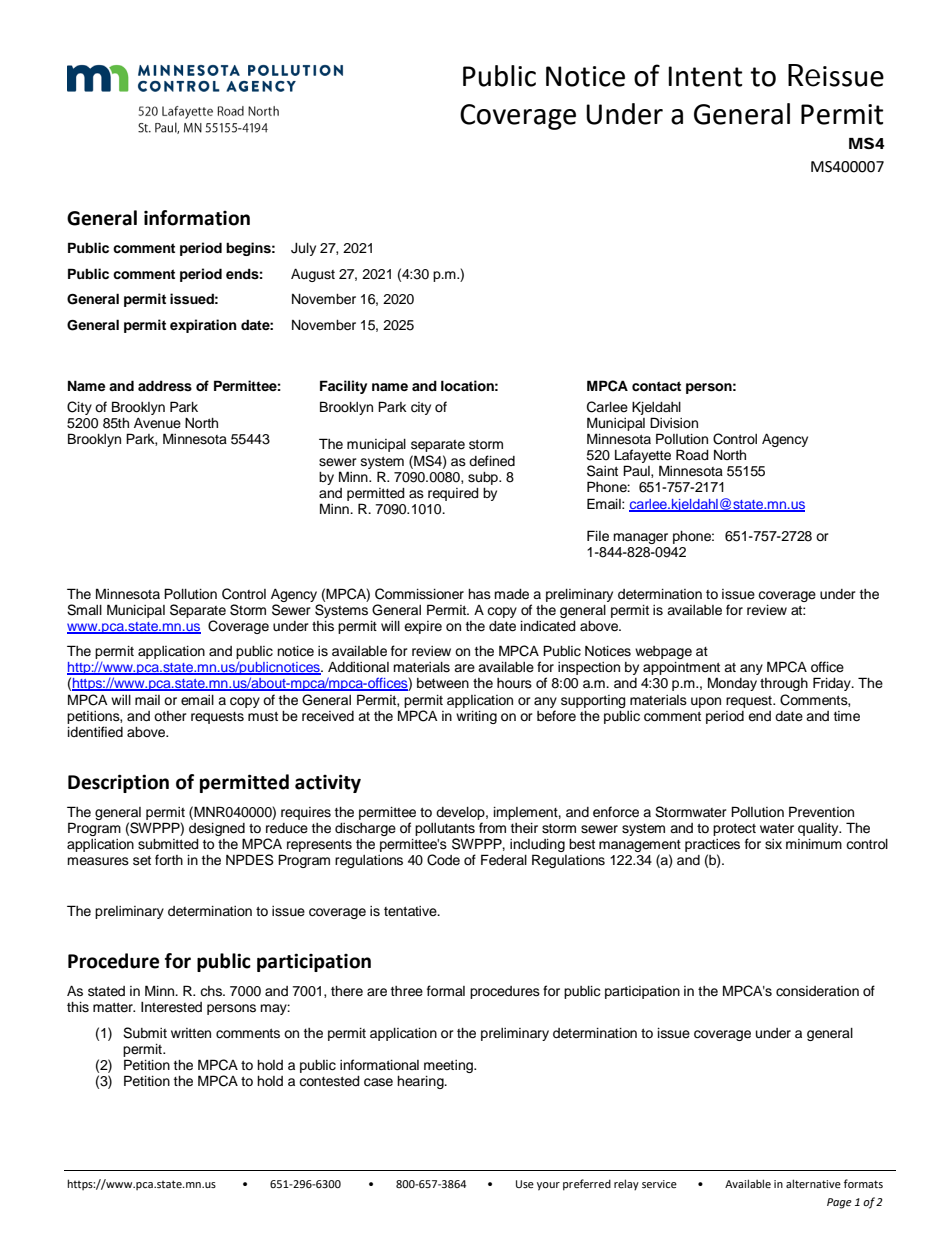  I want to click on Use, so click(525, 1184).
